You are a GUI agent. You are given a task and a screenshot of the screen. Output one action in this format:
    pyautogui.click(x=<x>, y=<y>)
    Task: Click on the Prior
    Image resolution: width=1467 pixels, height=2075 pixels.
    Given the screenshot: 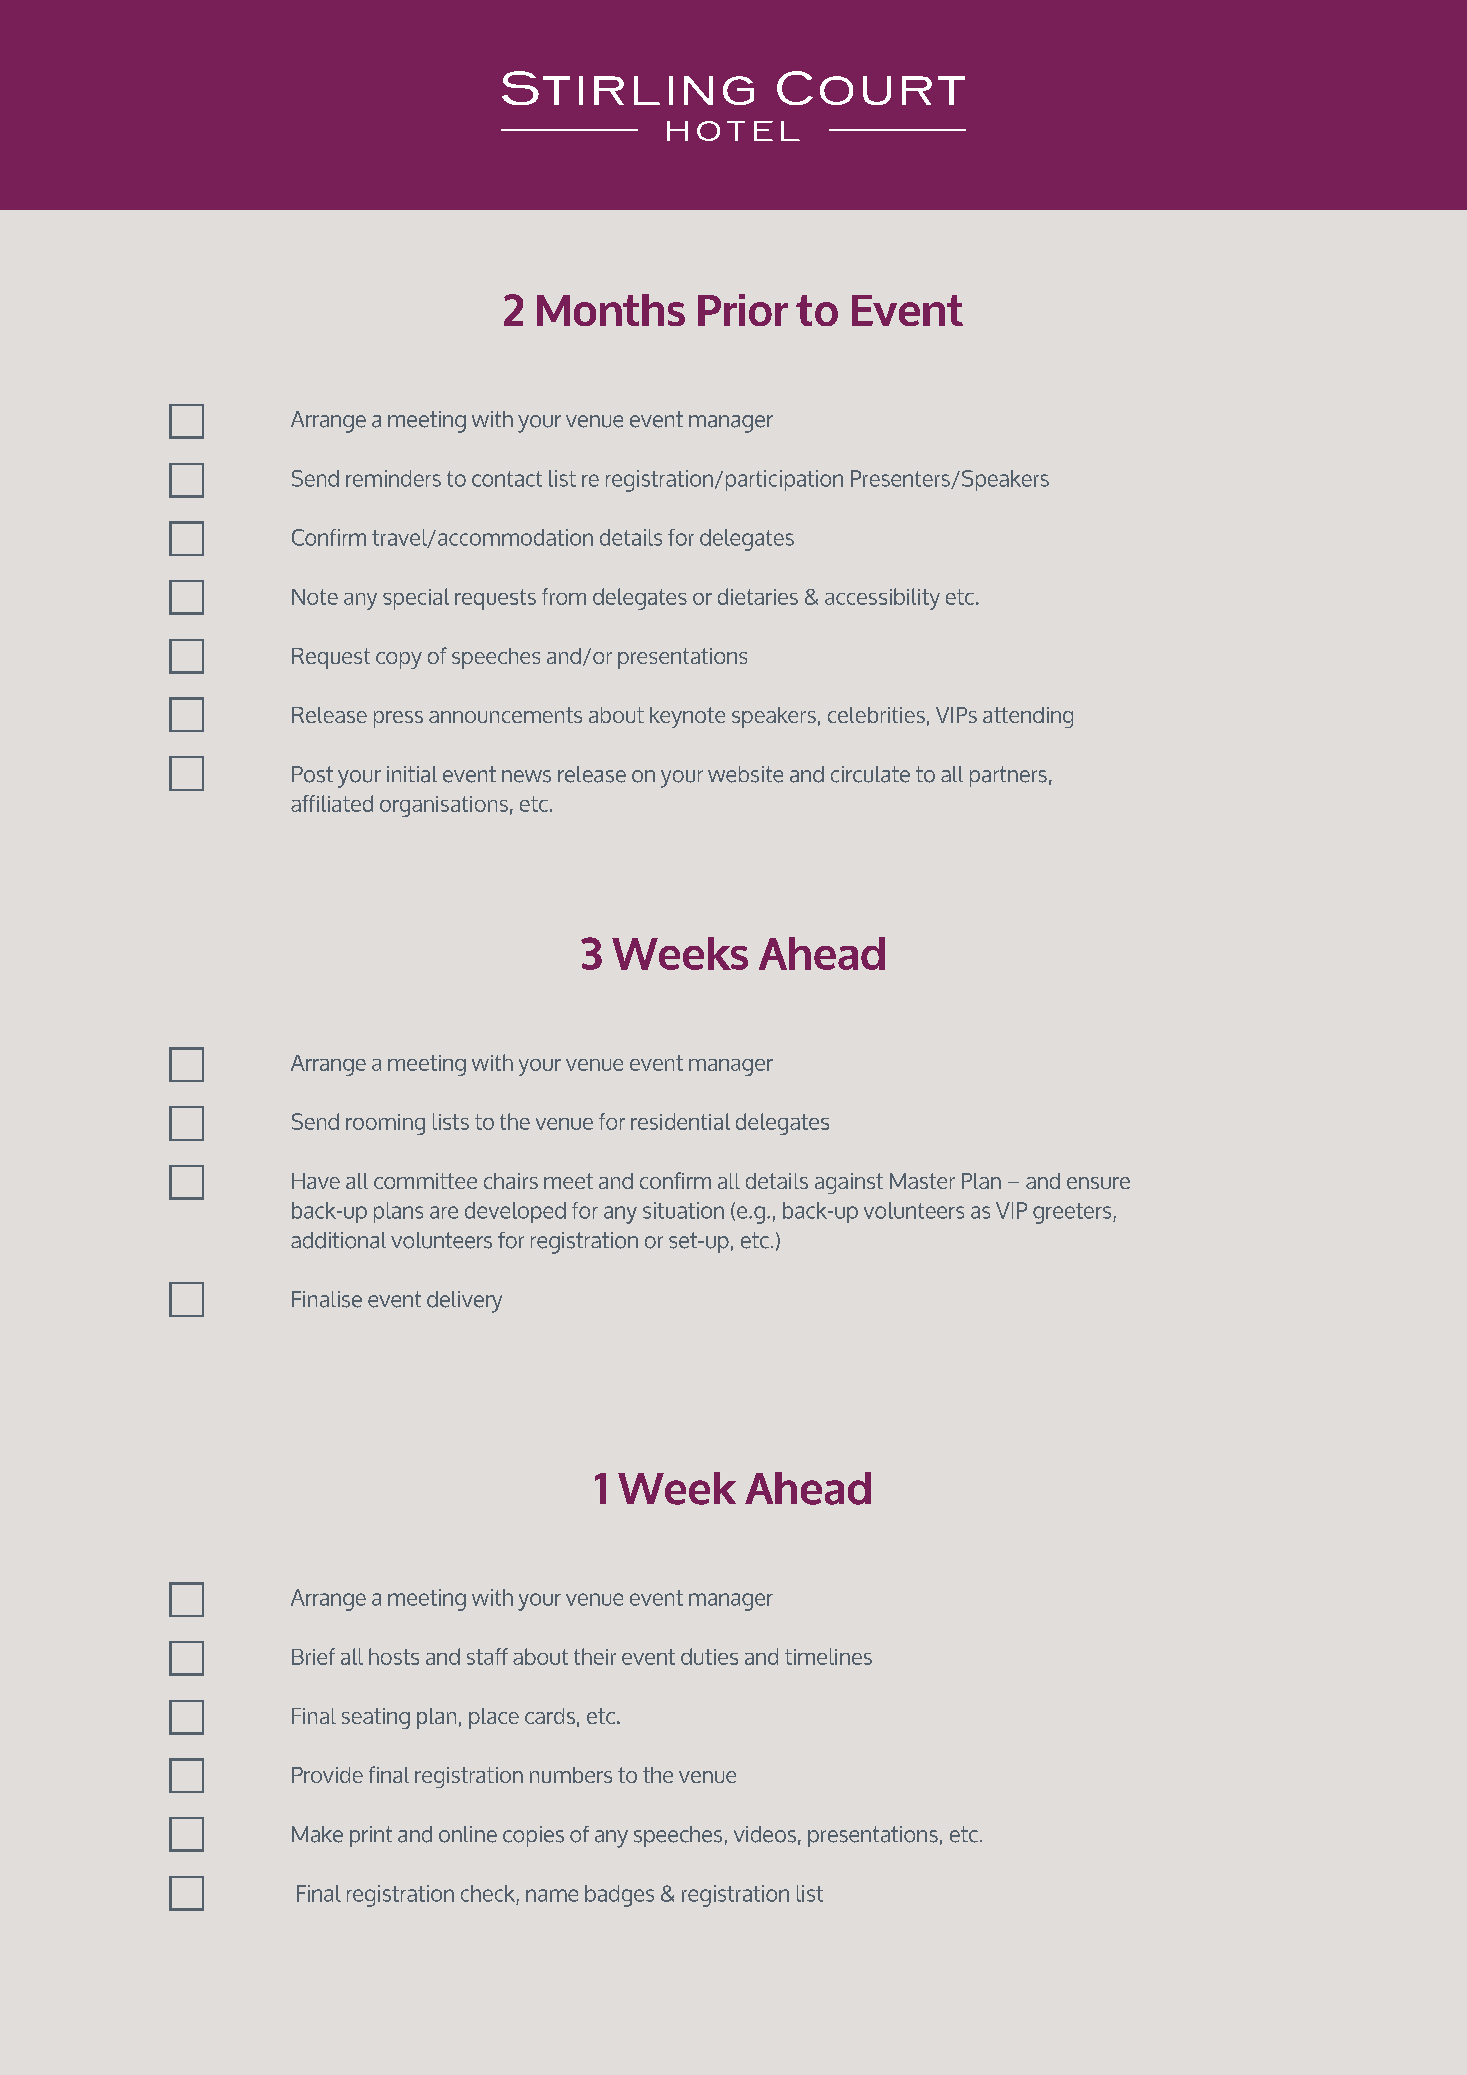 What is the action you would take?
    pyautogui.click(x=743, y=310)
